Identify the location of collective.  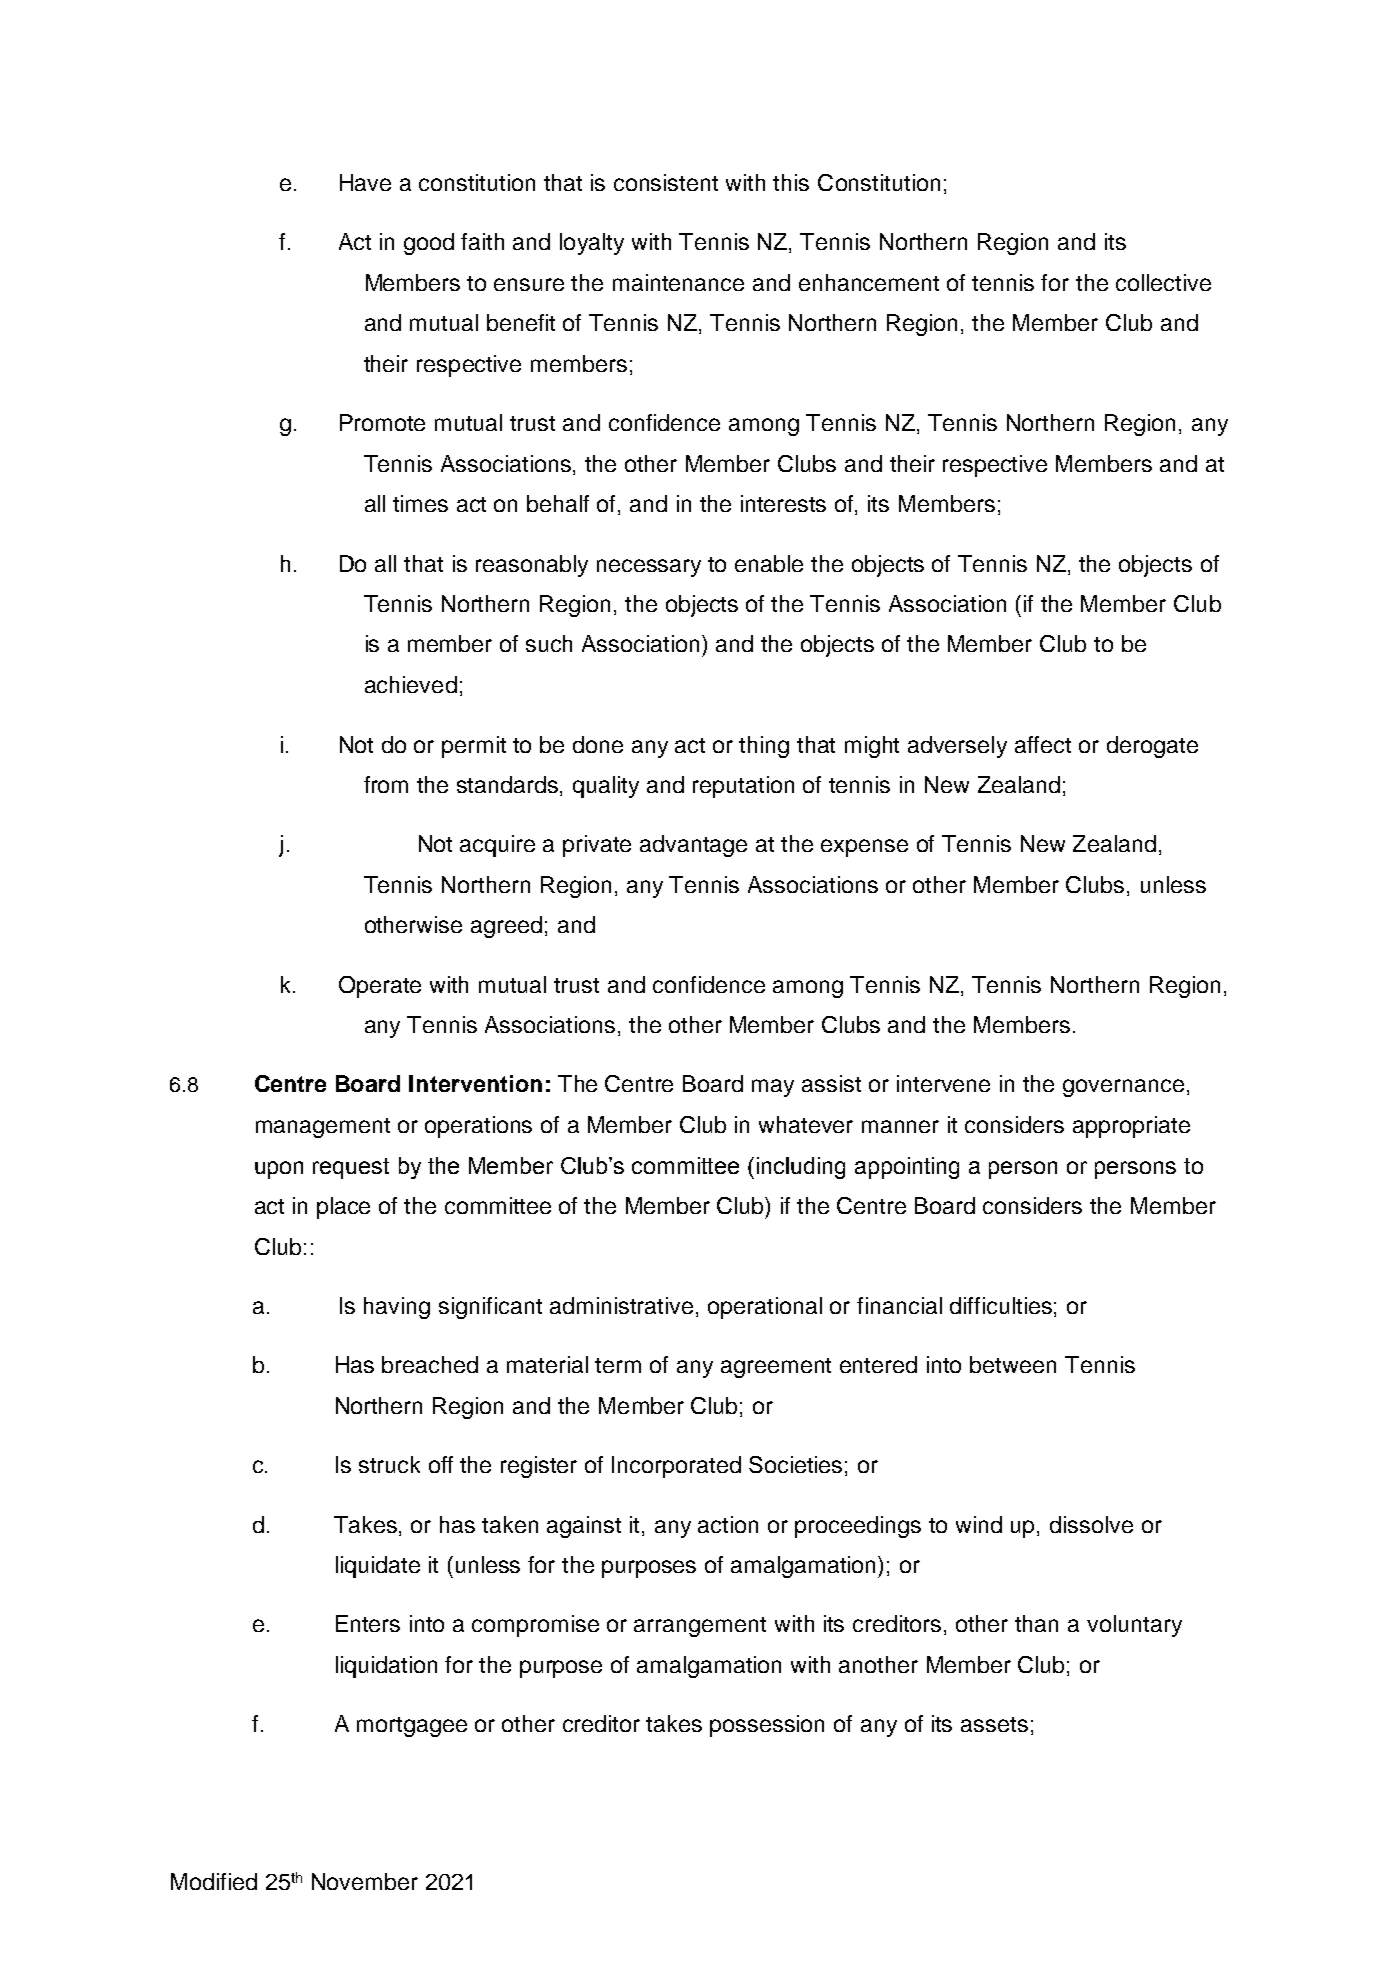
(1163, 282).
